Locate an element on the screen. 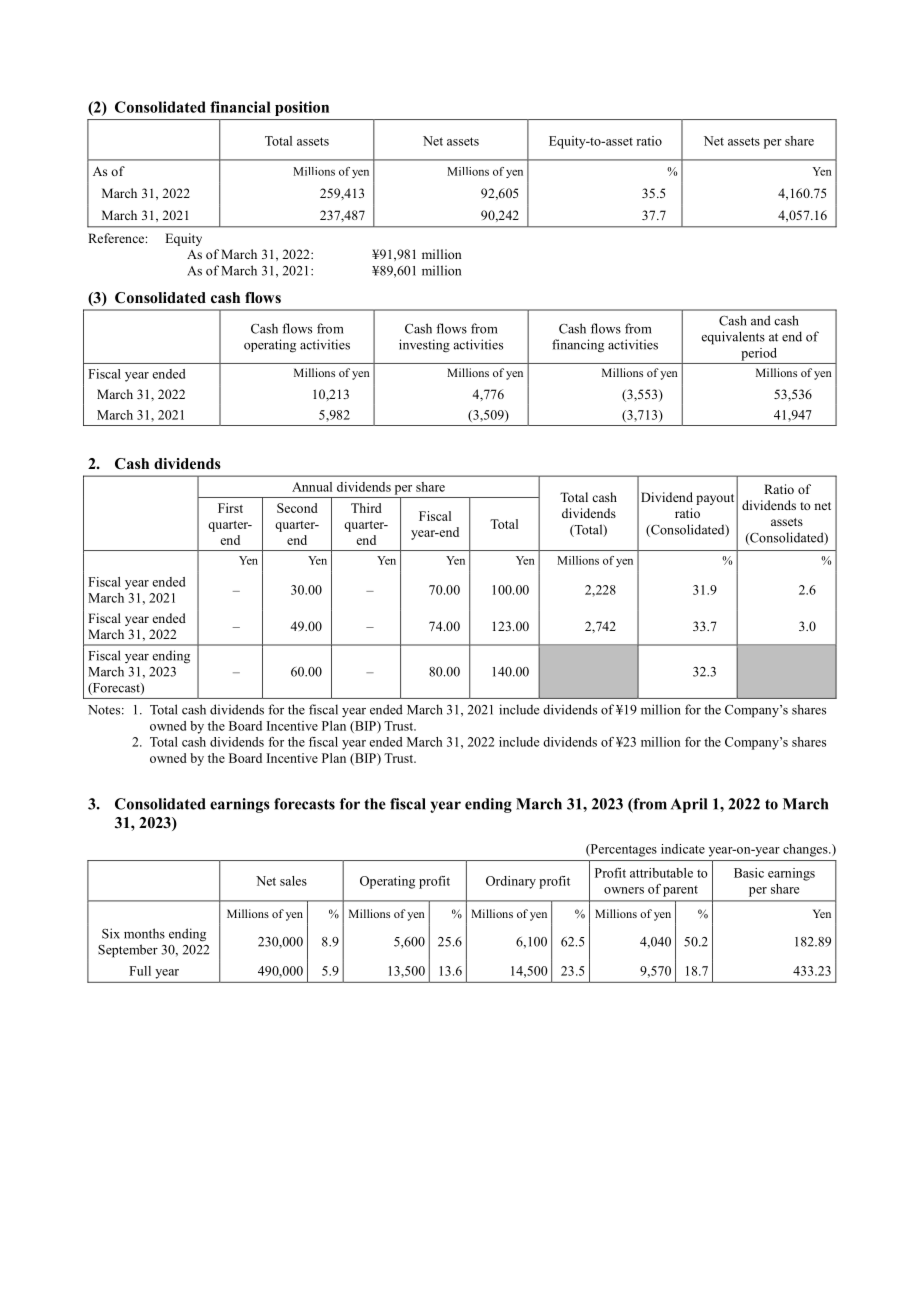  position is located at coordinates (302, 108).
